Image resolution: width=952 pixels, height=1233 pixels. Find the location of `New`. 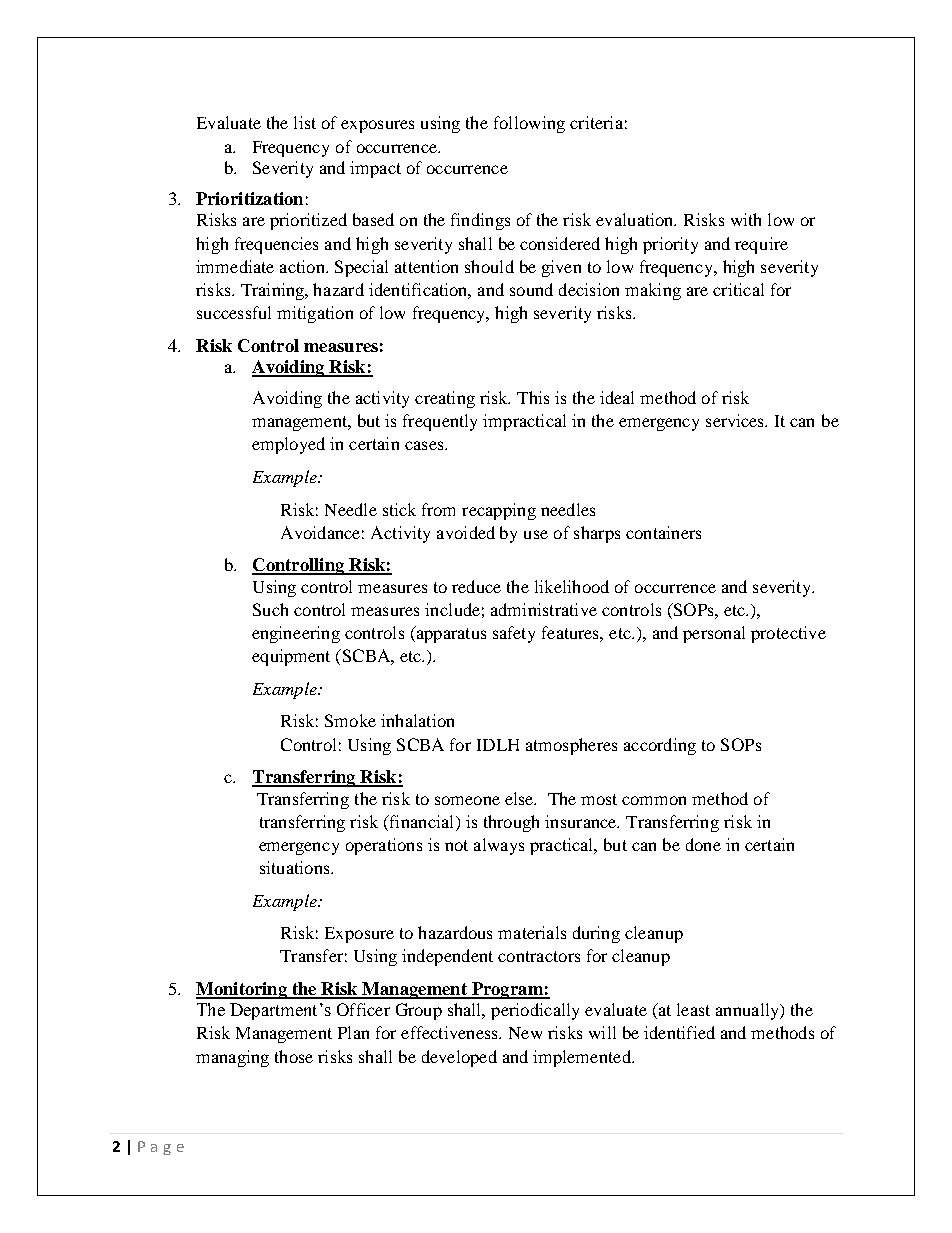

New is located at coordinates (525, 1033).
